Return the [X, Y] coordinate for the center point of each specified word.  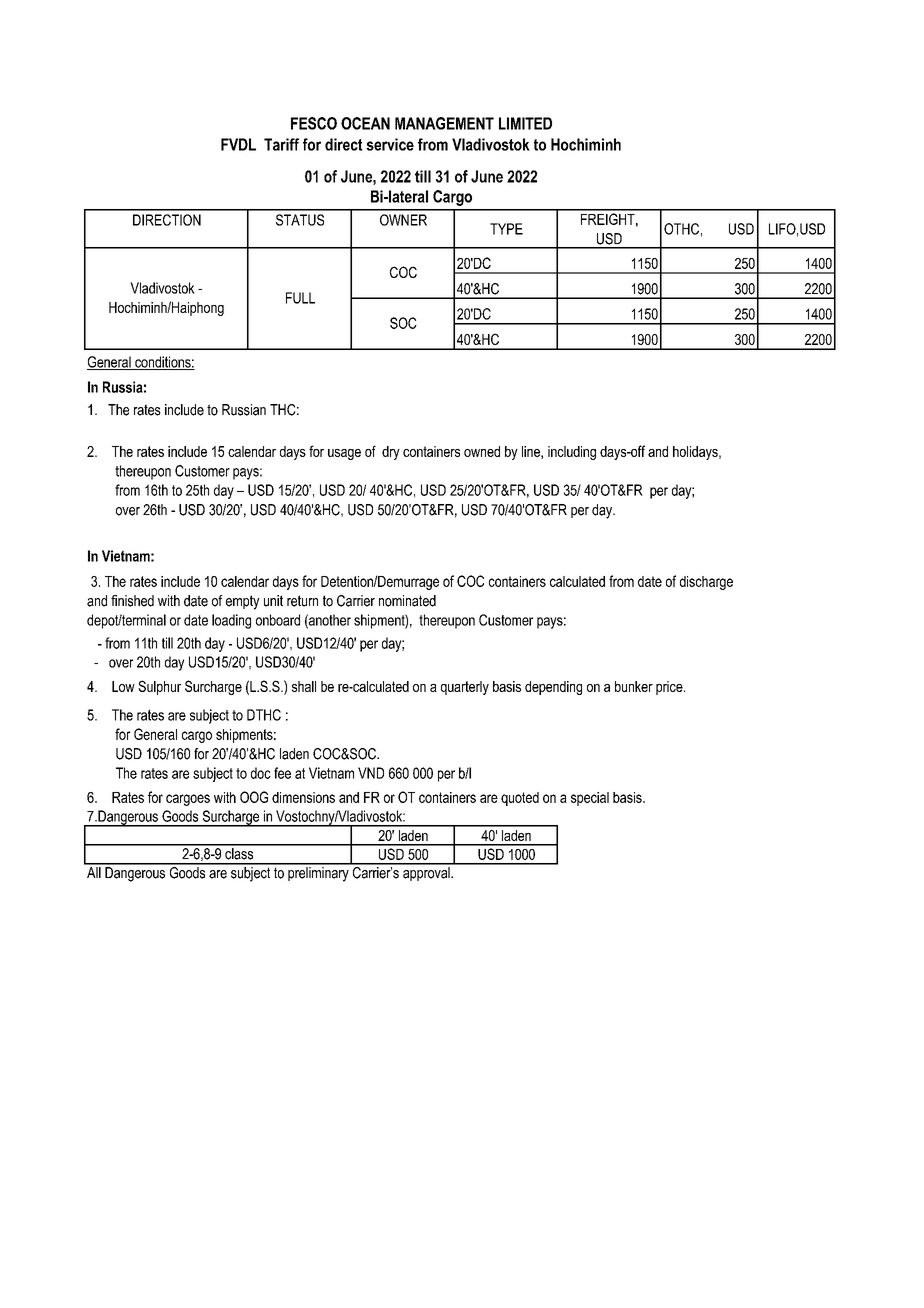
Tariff [281, 144]
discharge [706, 583]
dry [391, 453]
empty [243, 602]
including [572, 453]
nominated [407, 601]
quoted [520, 799]
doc [261, 773]
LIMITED [525, 123]
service [390, 144]
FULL [300, 298]
